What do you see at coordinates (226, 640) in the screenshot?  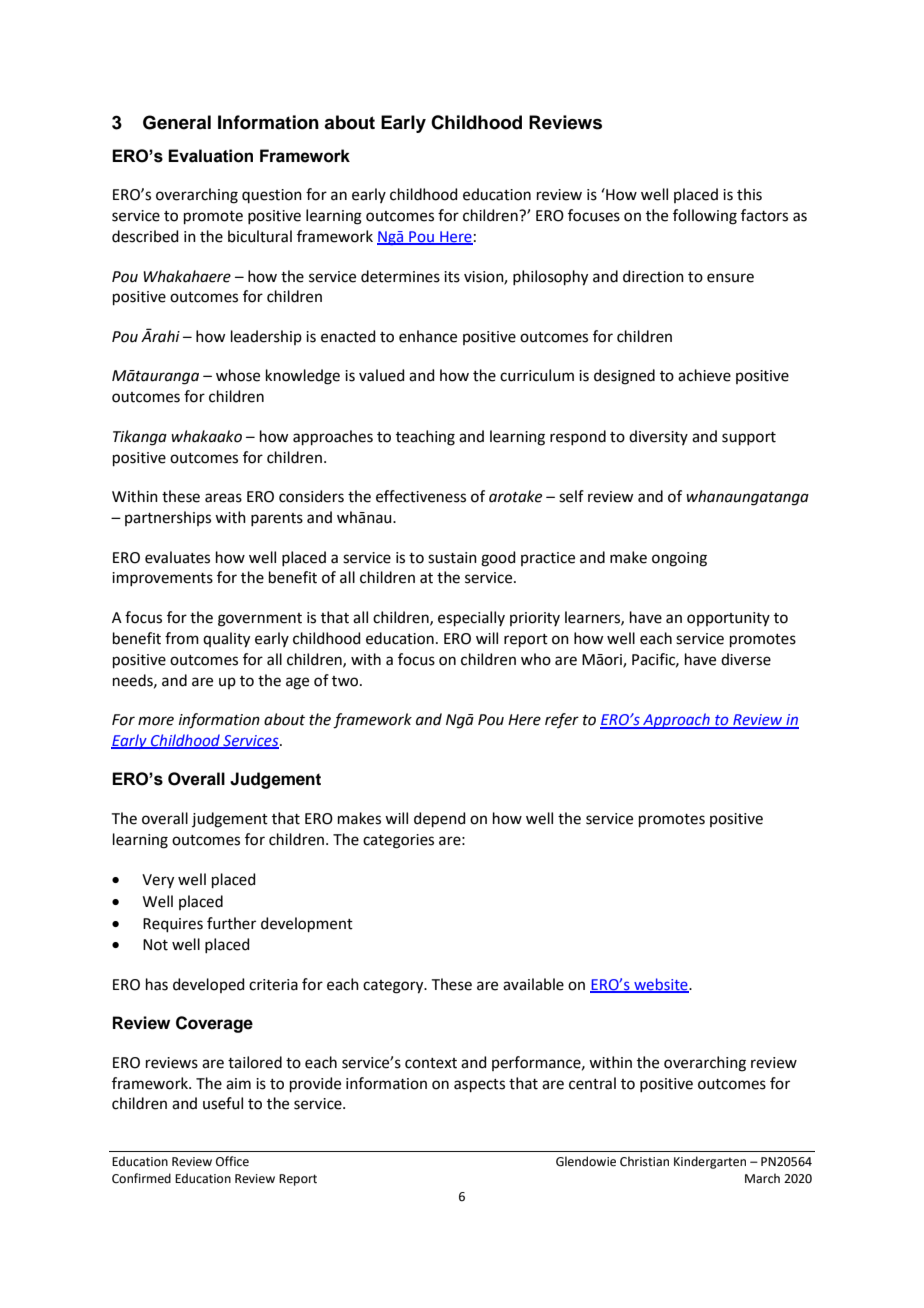 I see `quality` at bounding box center [226, 640].
